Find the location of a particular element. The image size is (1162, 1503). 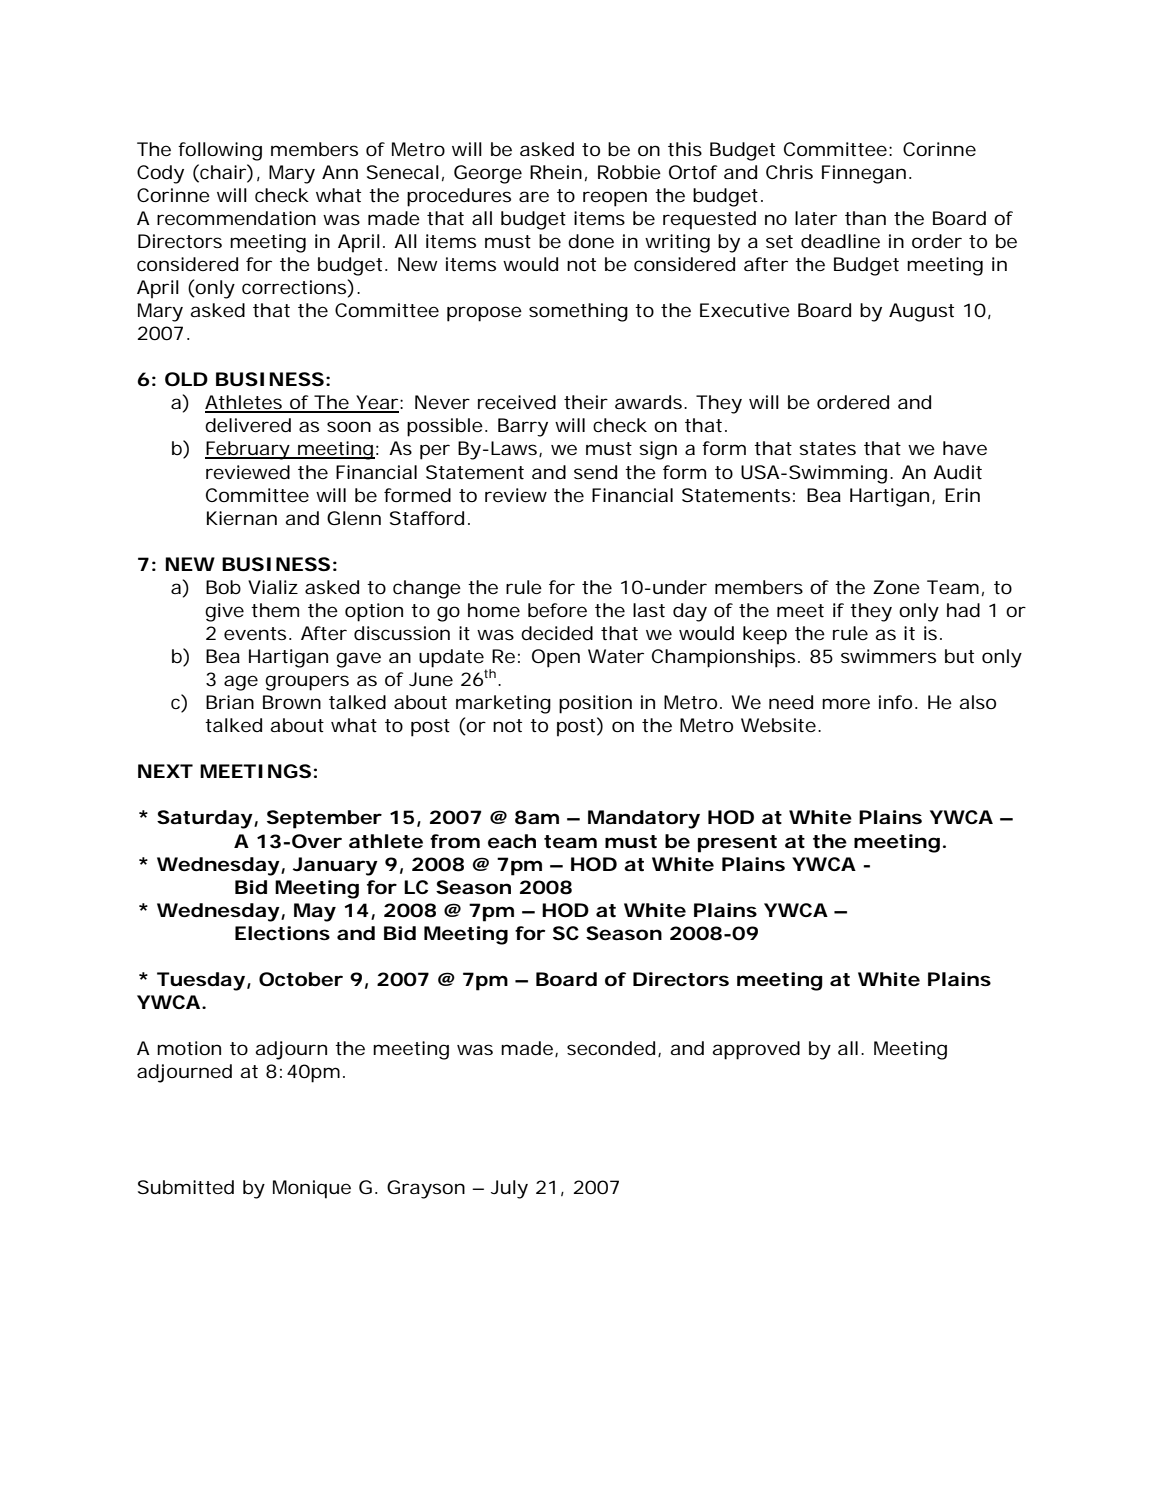

Finnegan is located at coordinates (864, 174).
